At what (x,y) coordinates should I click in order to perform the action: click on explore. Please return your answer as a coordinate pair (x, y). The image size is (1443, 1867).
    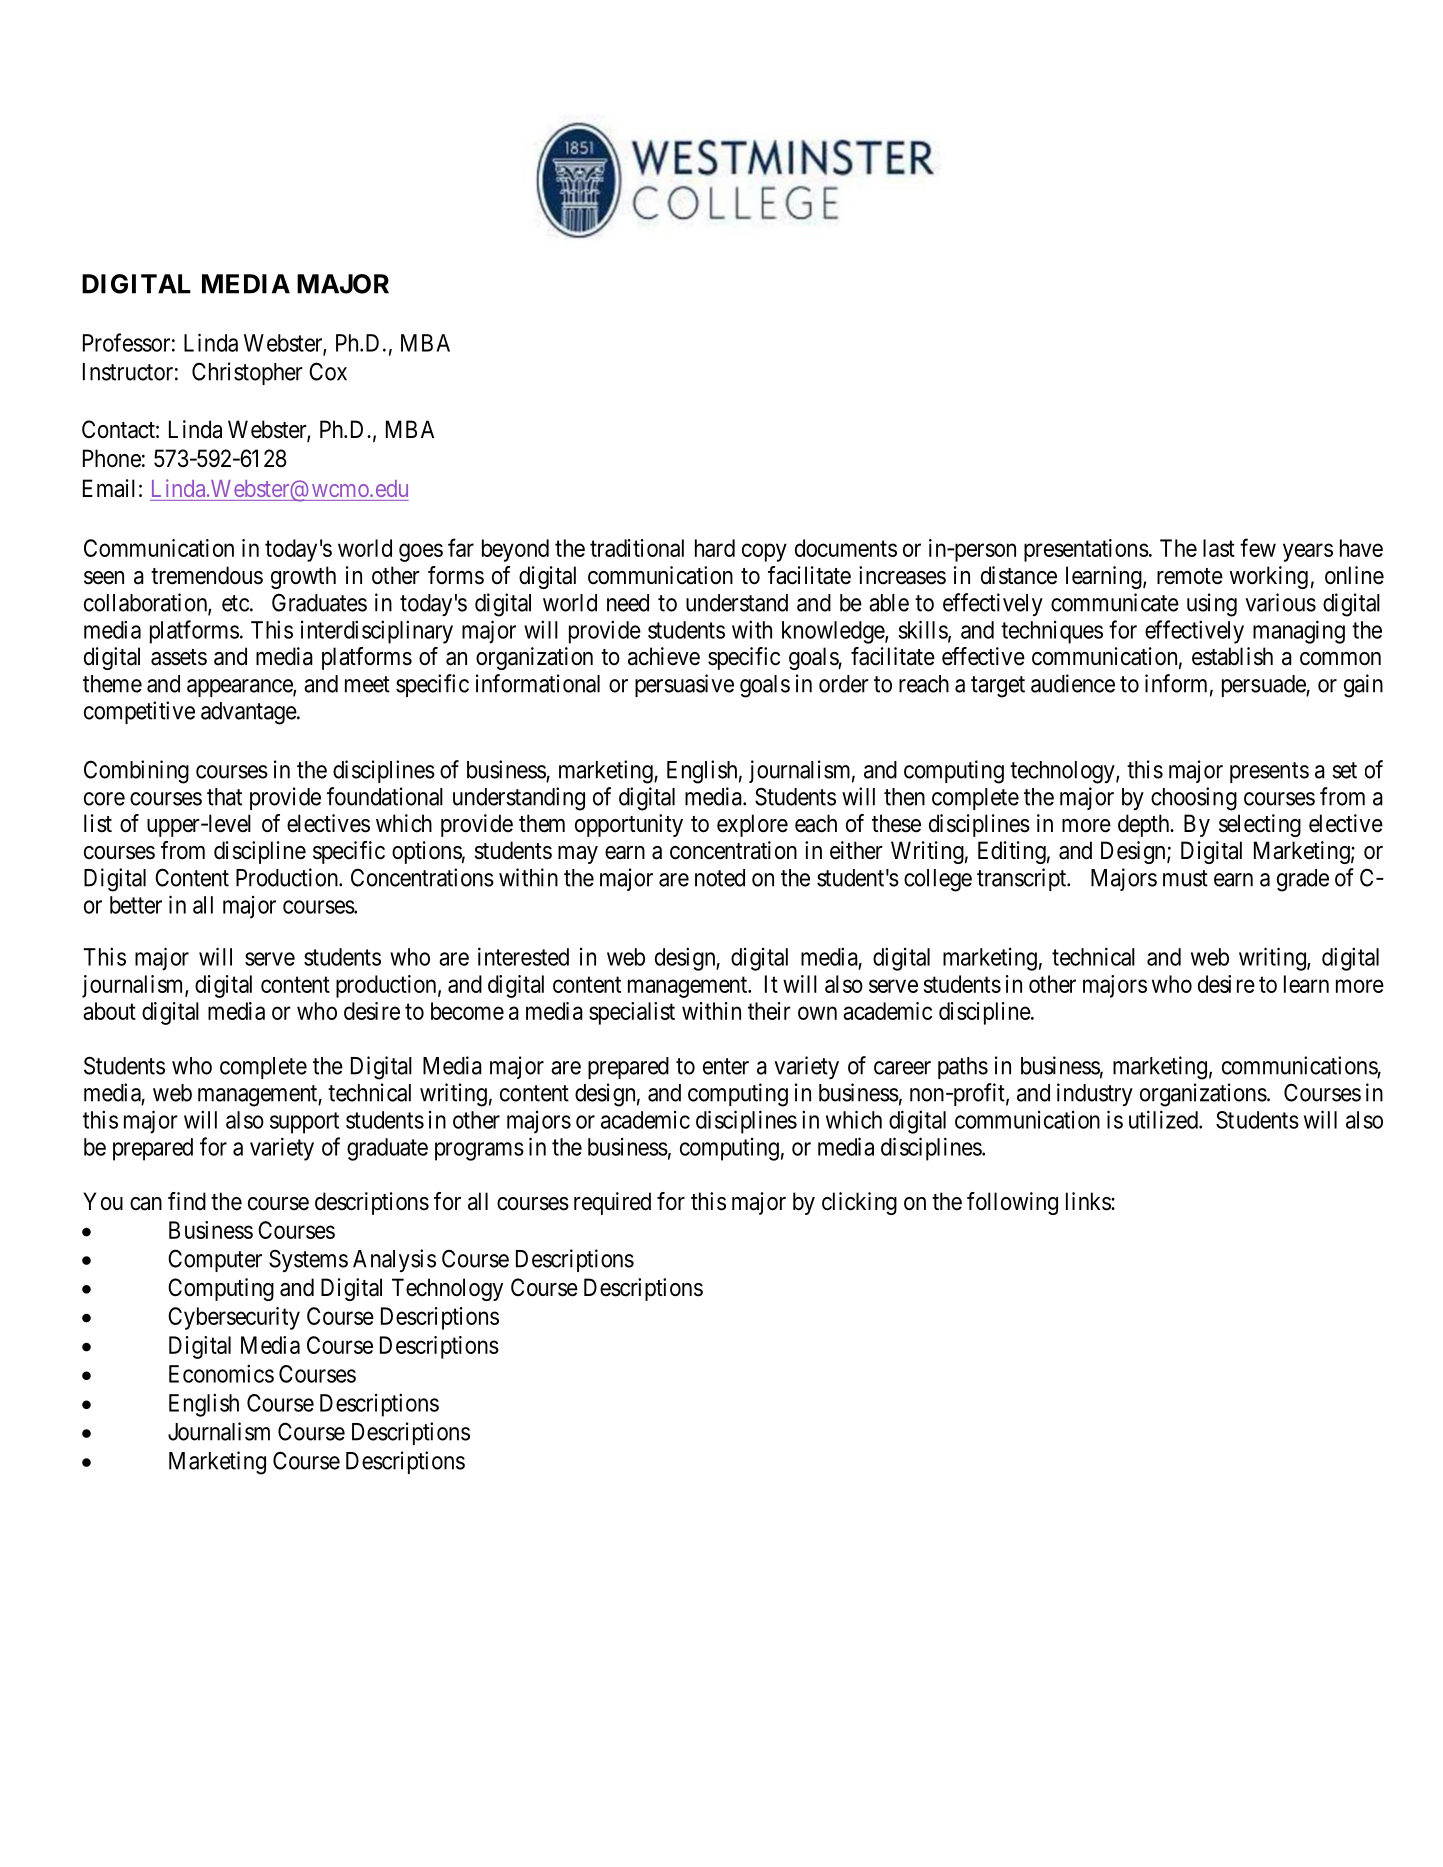
    Looking at the image, I should click on (752, 825).
